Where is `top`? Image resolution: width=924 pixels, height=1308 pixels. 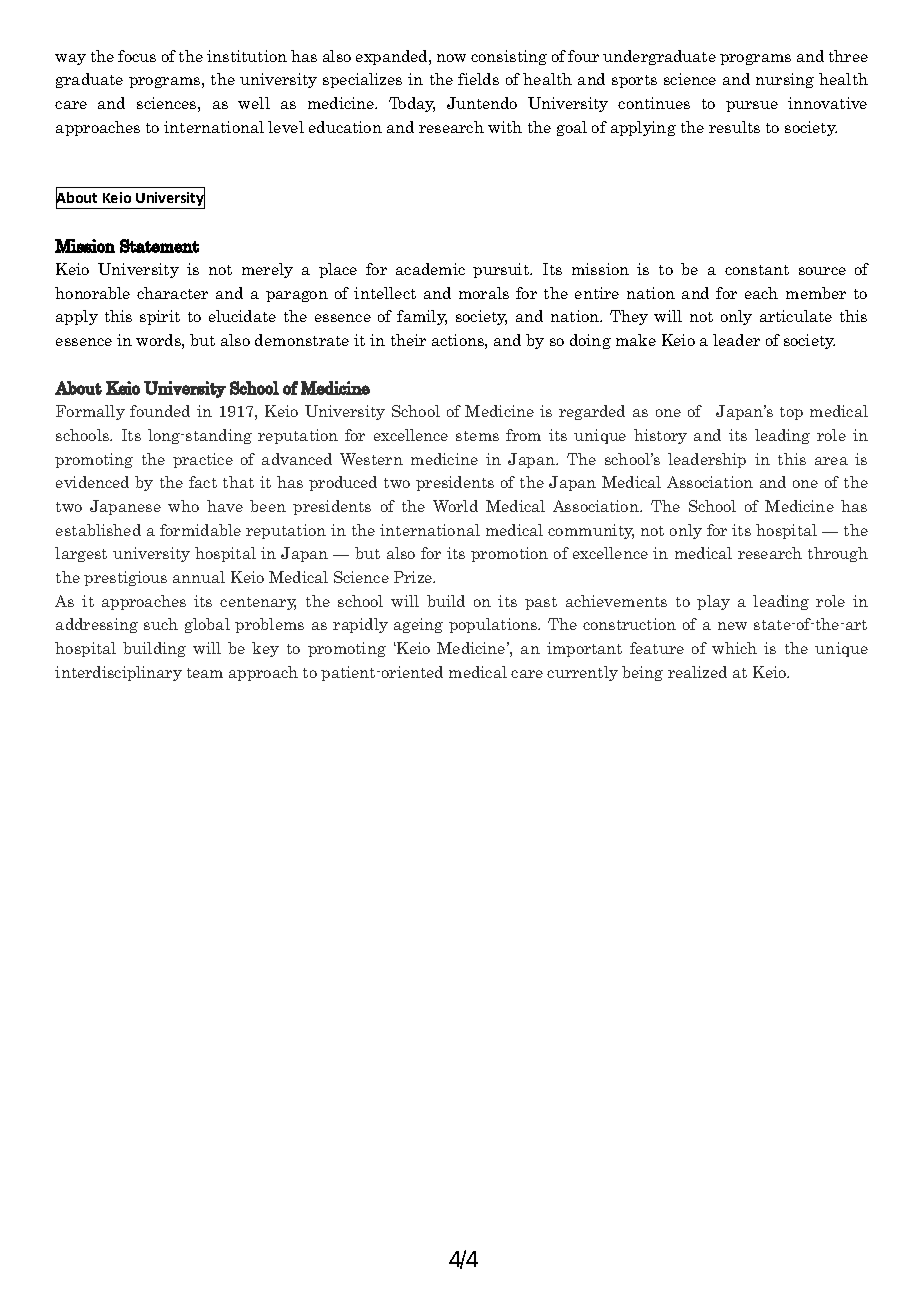 top is located at coordinates (791, 413).
